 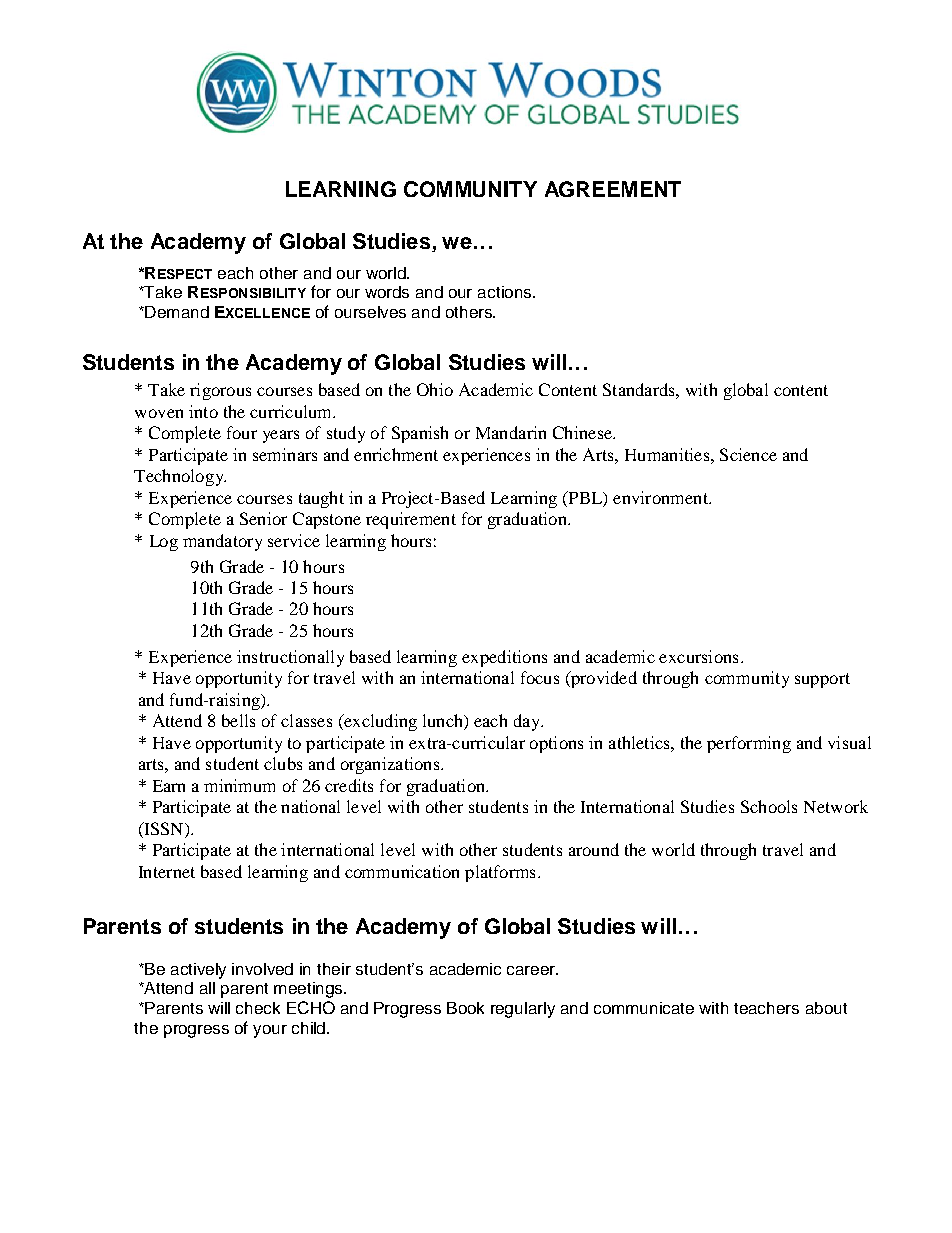 What do you see at coordinates (506, 292) in the screenshot?
I see `actions` at bounding box center [506, 292].
